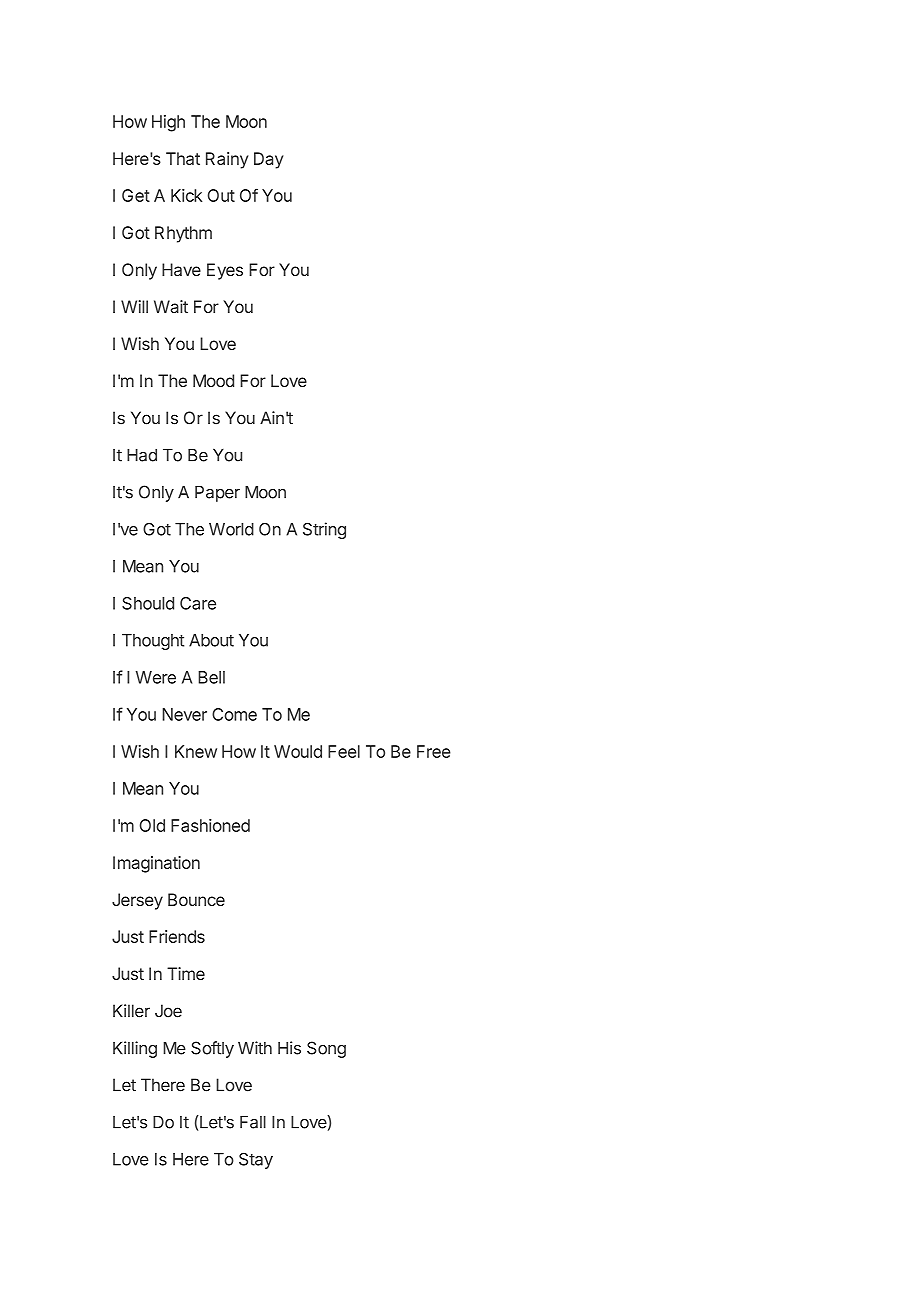 The image size is (924, 1308). Describe the element at coordinates (268, 160) in the page. I see `Day` at that location.
